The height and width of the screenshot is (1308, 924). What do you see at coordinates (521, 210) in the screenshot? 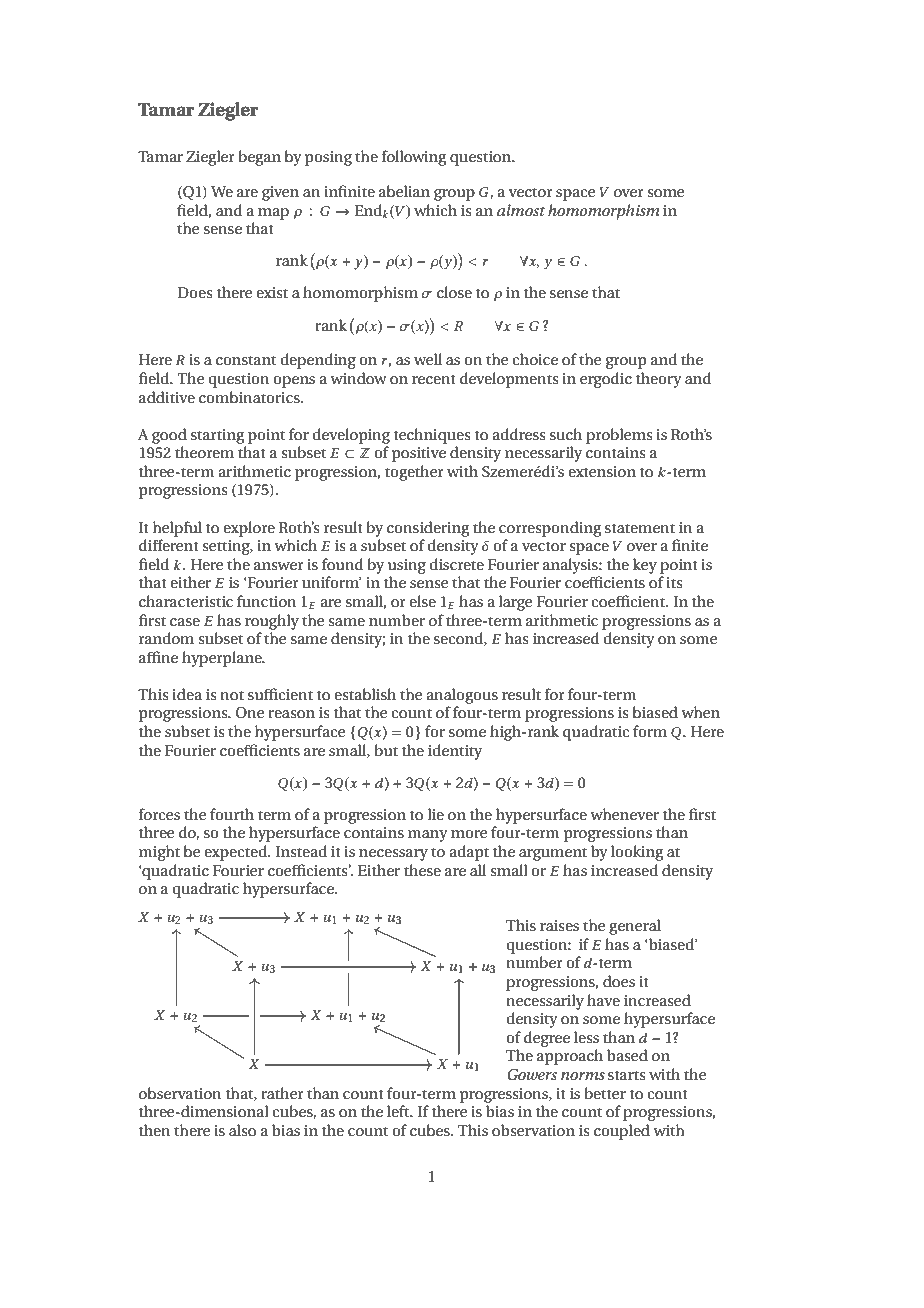
I see `almost` at bounding box center [521, 210].
